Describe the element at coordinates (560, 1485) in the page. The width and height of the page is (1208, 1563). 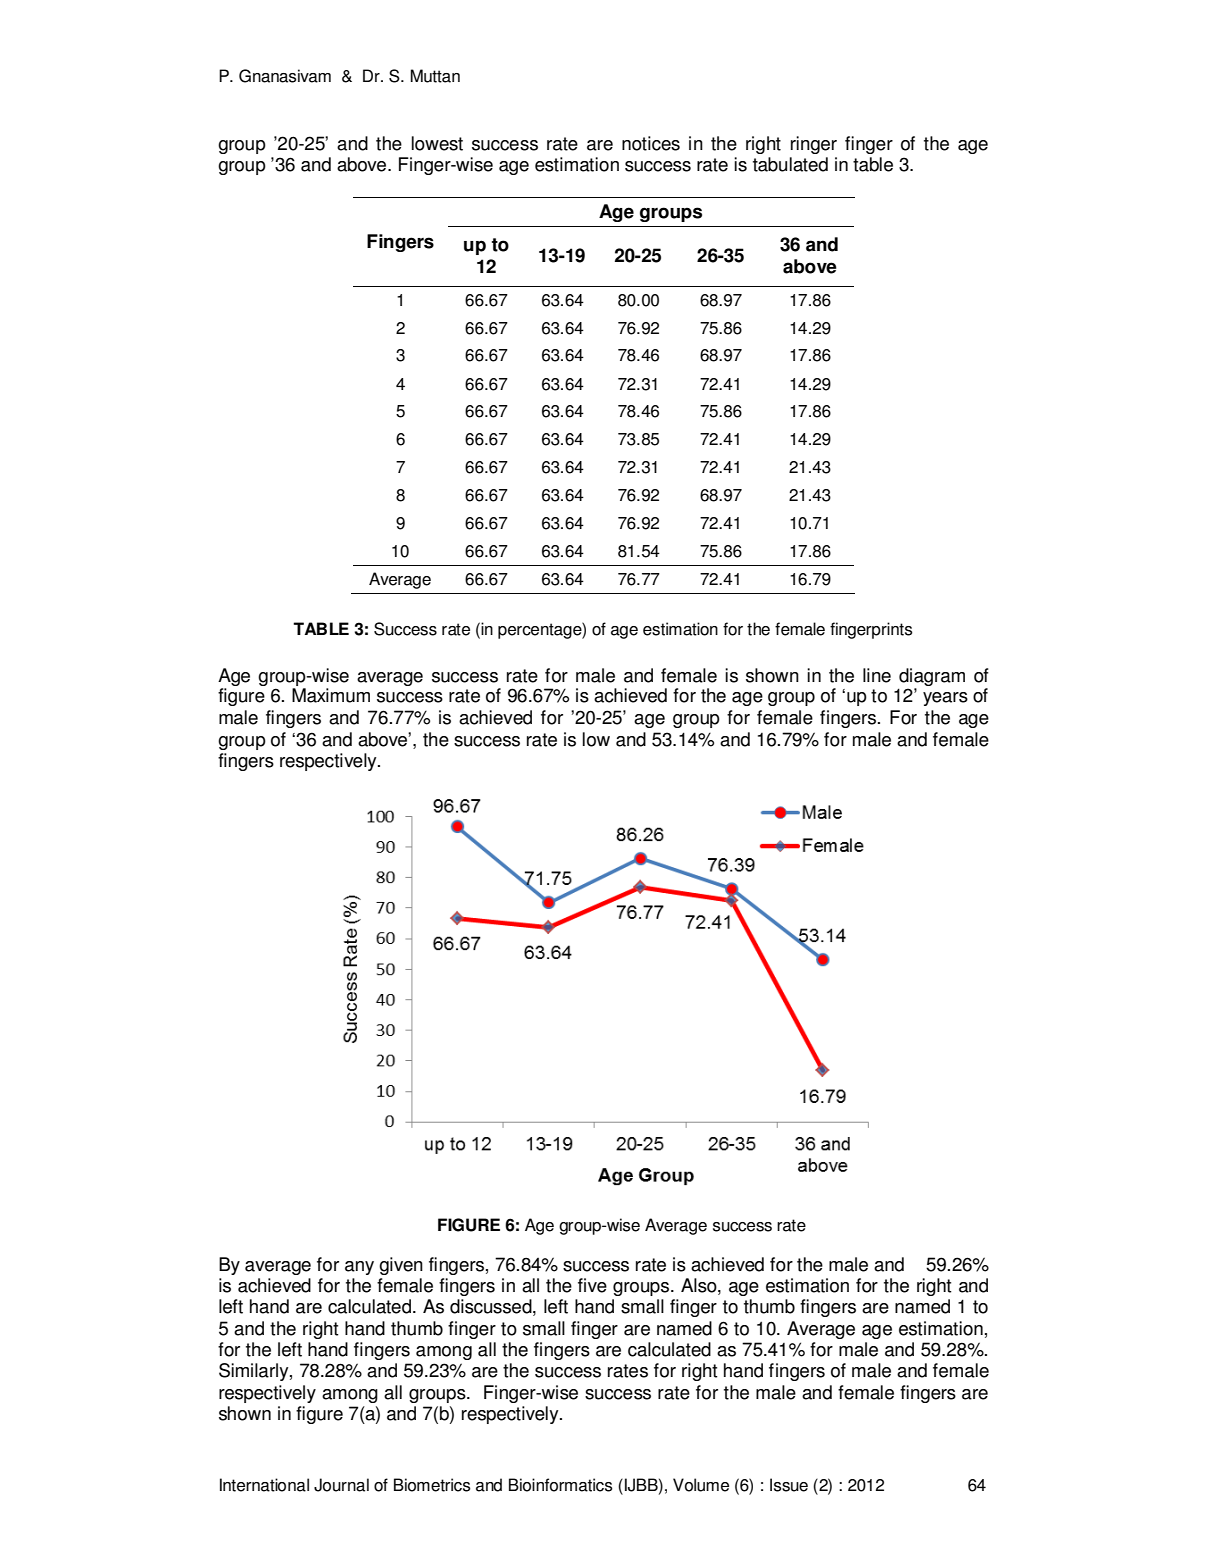
I see `Bioinformatics` at that location.
